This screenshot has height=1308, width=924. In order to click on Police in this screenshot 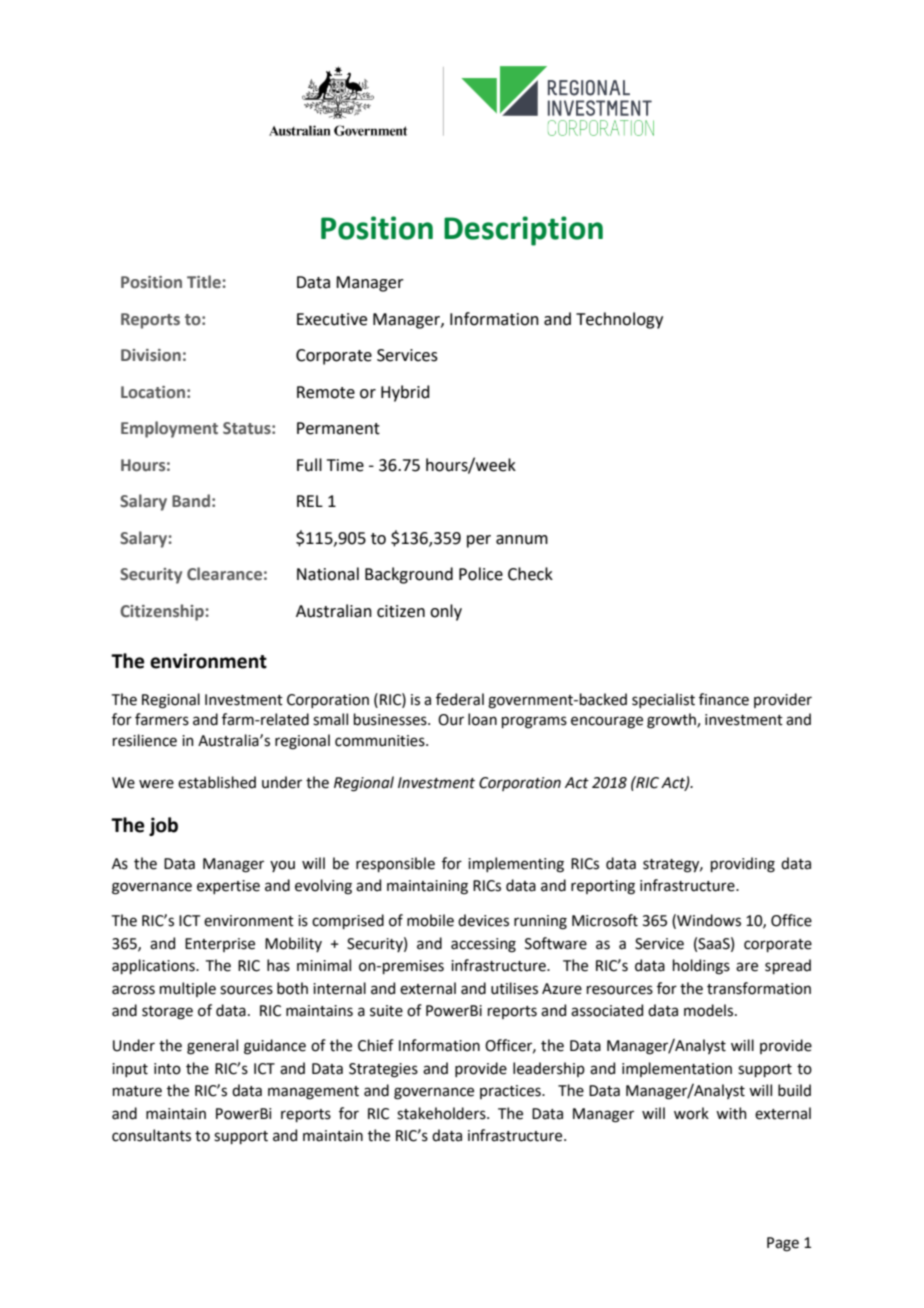, I will do `click(481, 574)`.
